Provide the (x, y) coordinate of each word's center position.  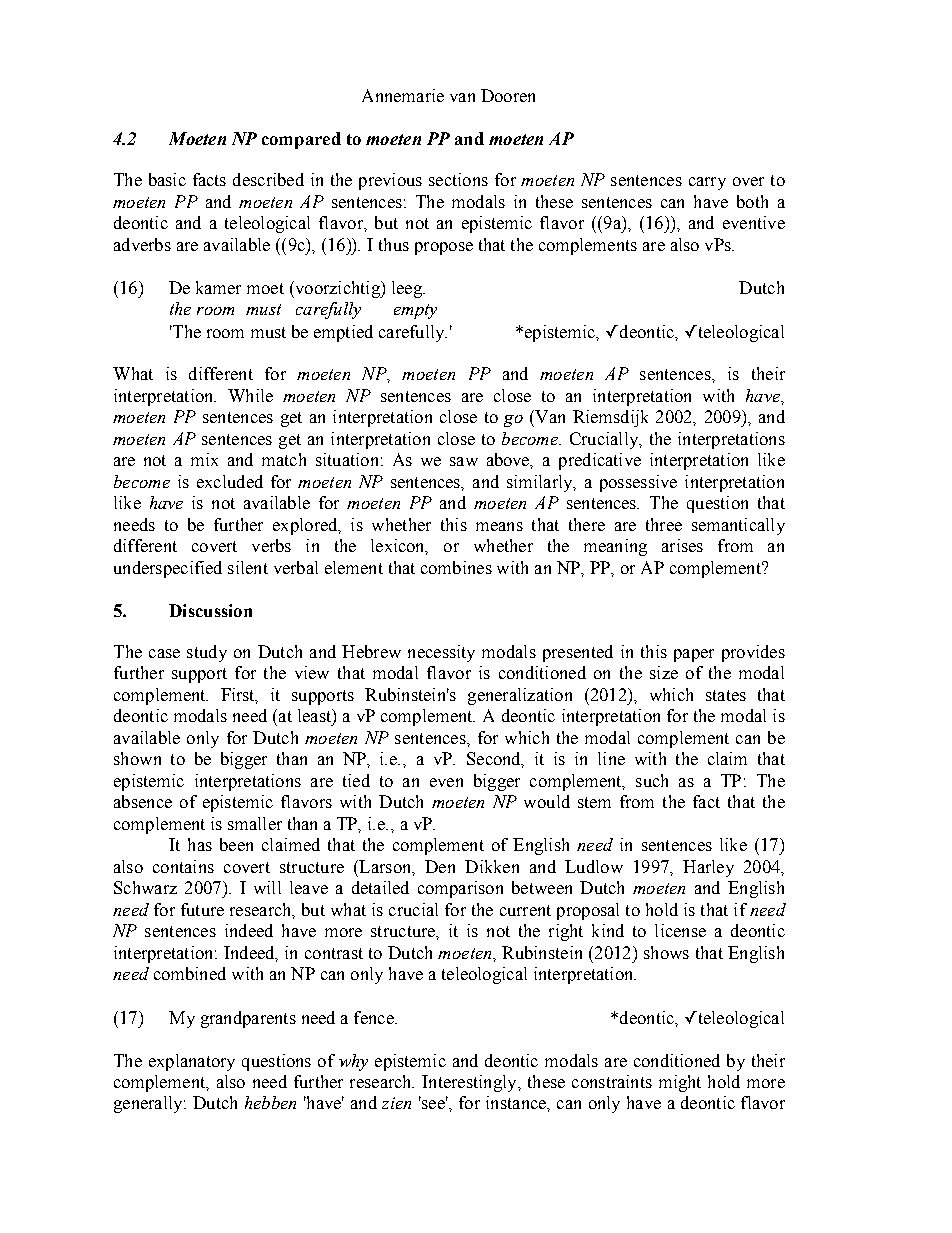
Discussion (210, 610)
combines (456, 567)
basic (167, 179)
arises (682, 545)
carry (707, 183)
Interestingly (470, 1083)
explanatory (192, 1062)
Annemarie (403, 95)
